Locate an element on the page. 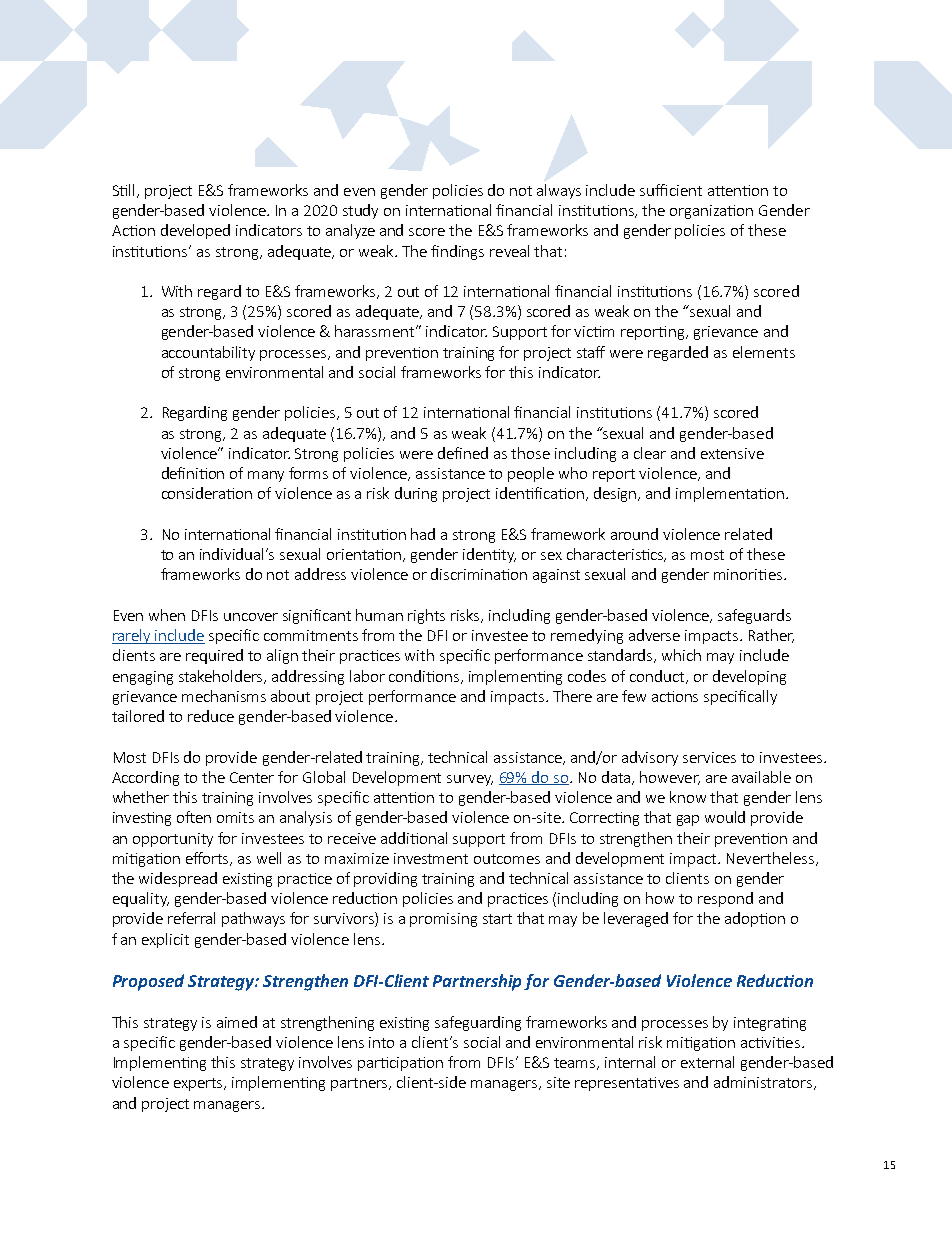  participation is located at coordinates (400, 1064).
